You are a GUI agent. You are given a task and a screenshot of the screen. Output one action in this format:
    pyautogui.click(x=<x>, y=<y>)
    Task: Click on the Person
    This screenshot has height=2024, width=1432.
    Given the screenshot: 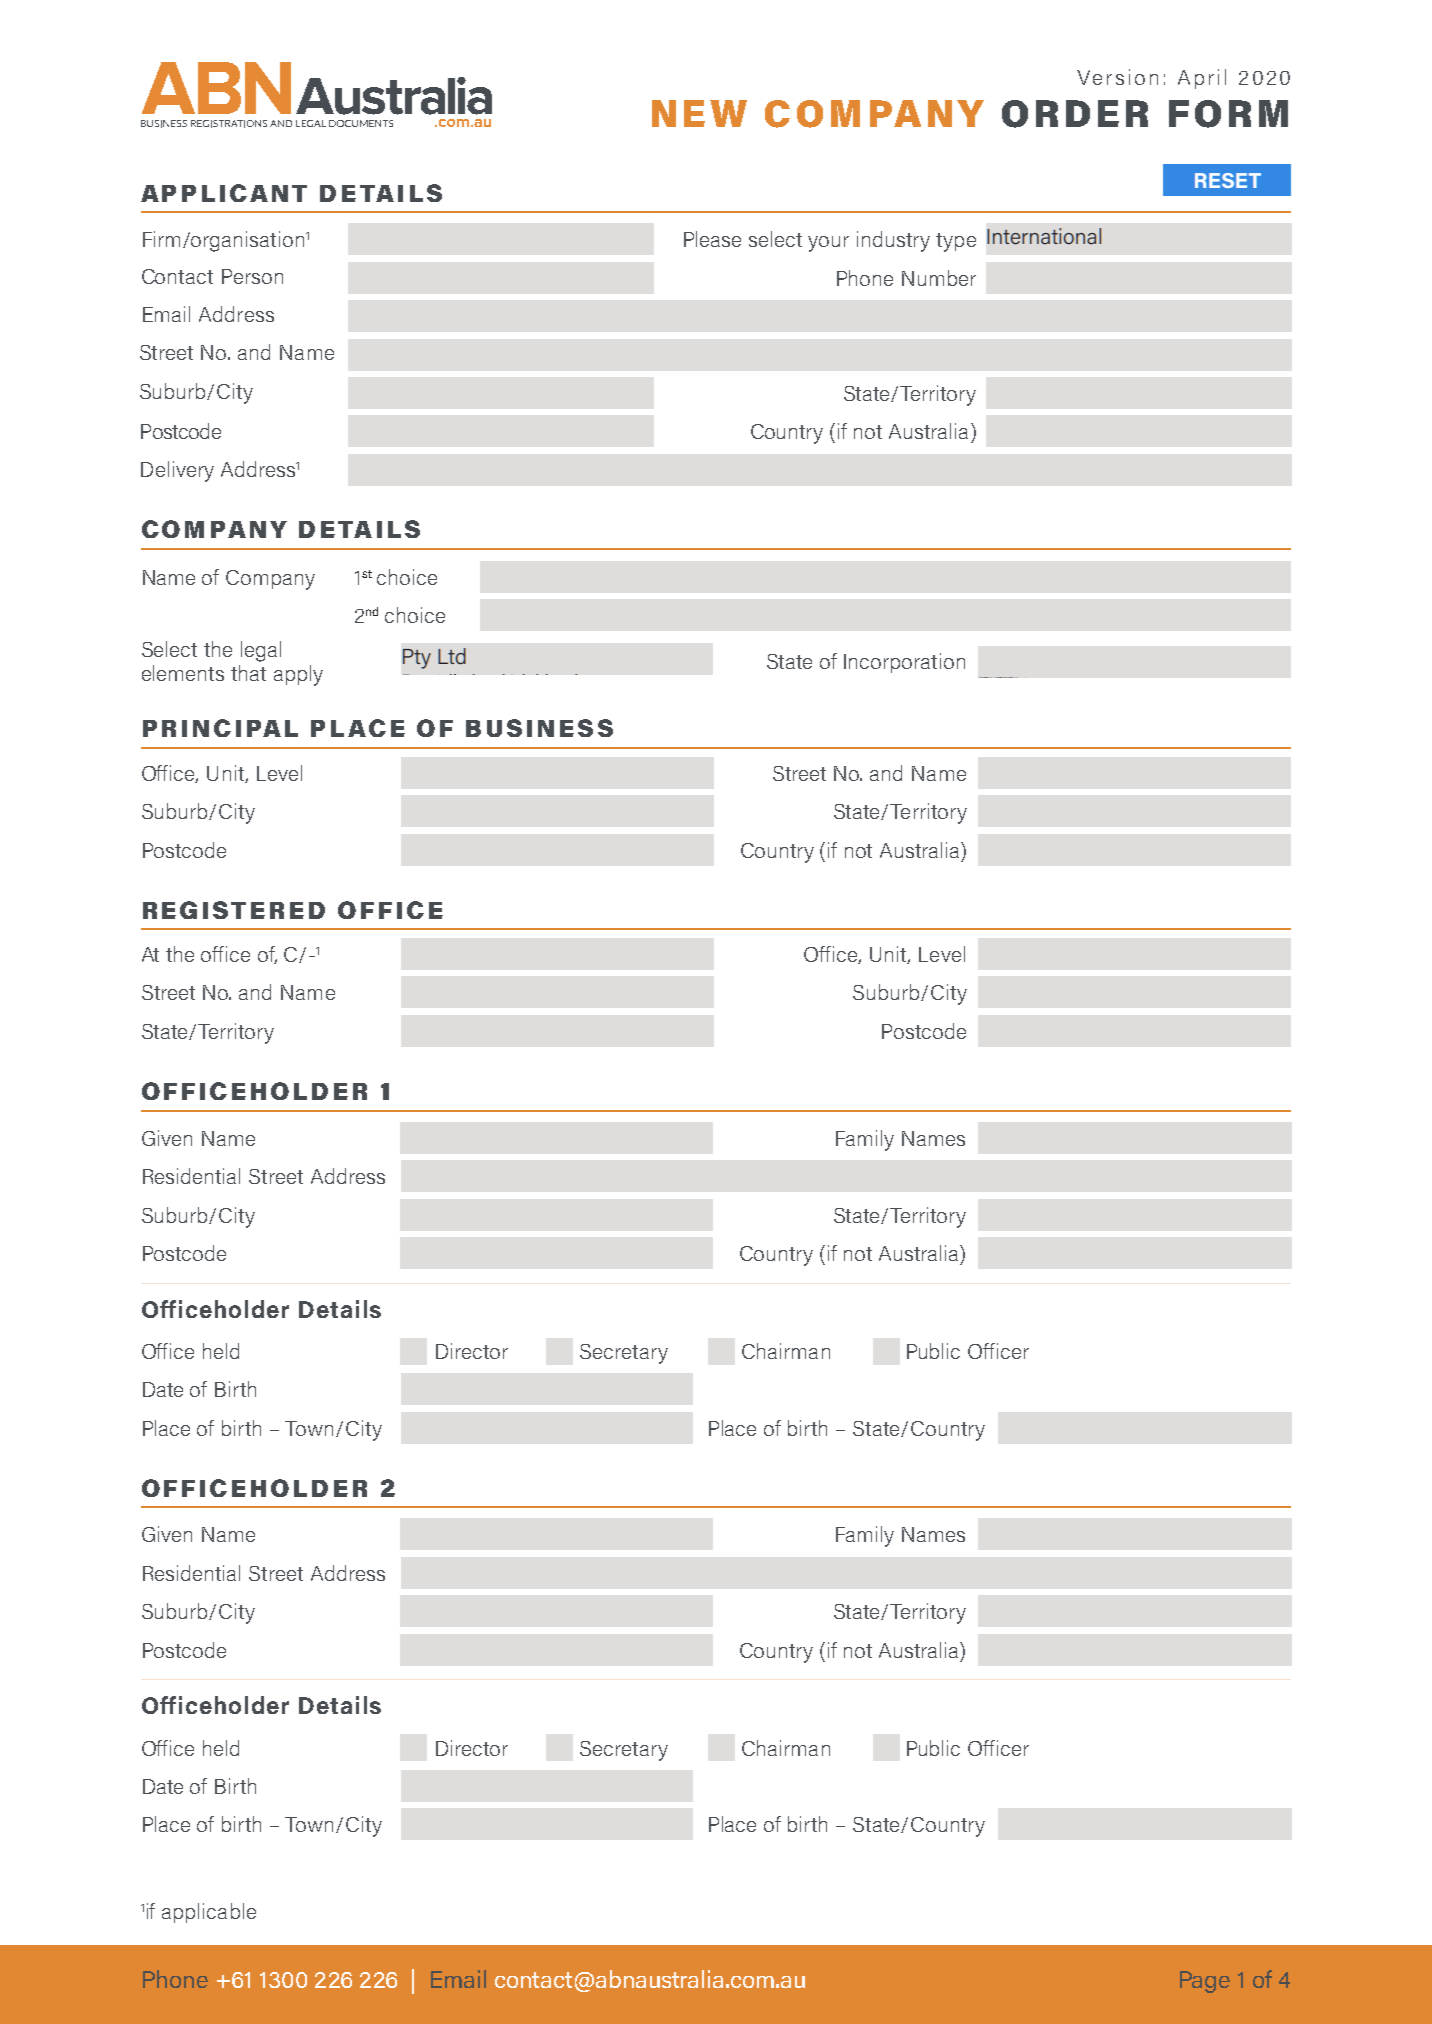 What is the action you would take?
    pyautogui.click(x=252, y=276)
